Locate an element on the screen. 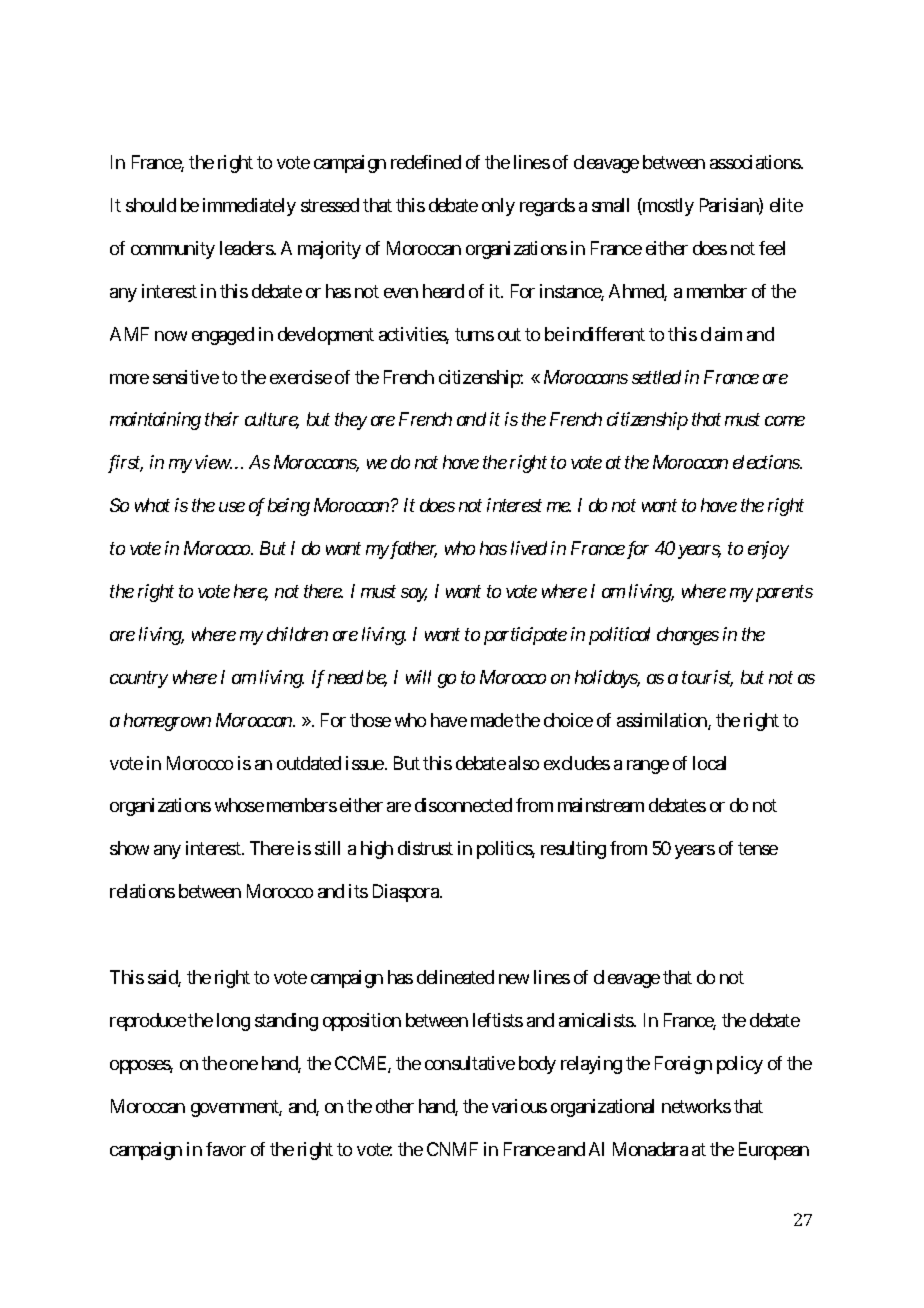  immediately is located at coordinates (249, 207).
